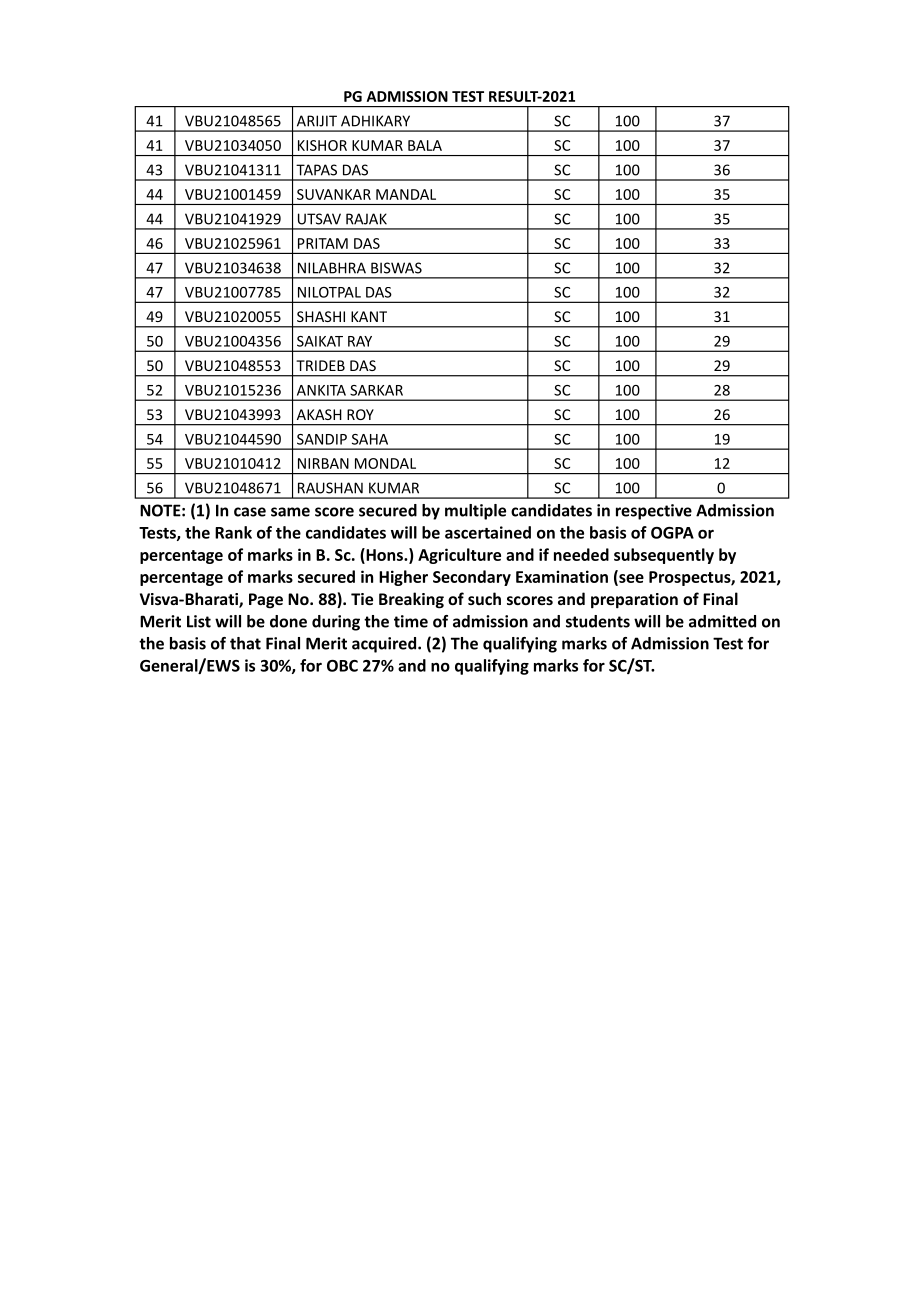 The image size is (924, 1308). I want to click on RAJAK, so click(366, 219).
